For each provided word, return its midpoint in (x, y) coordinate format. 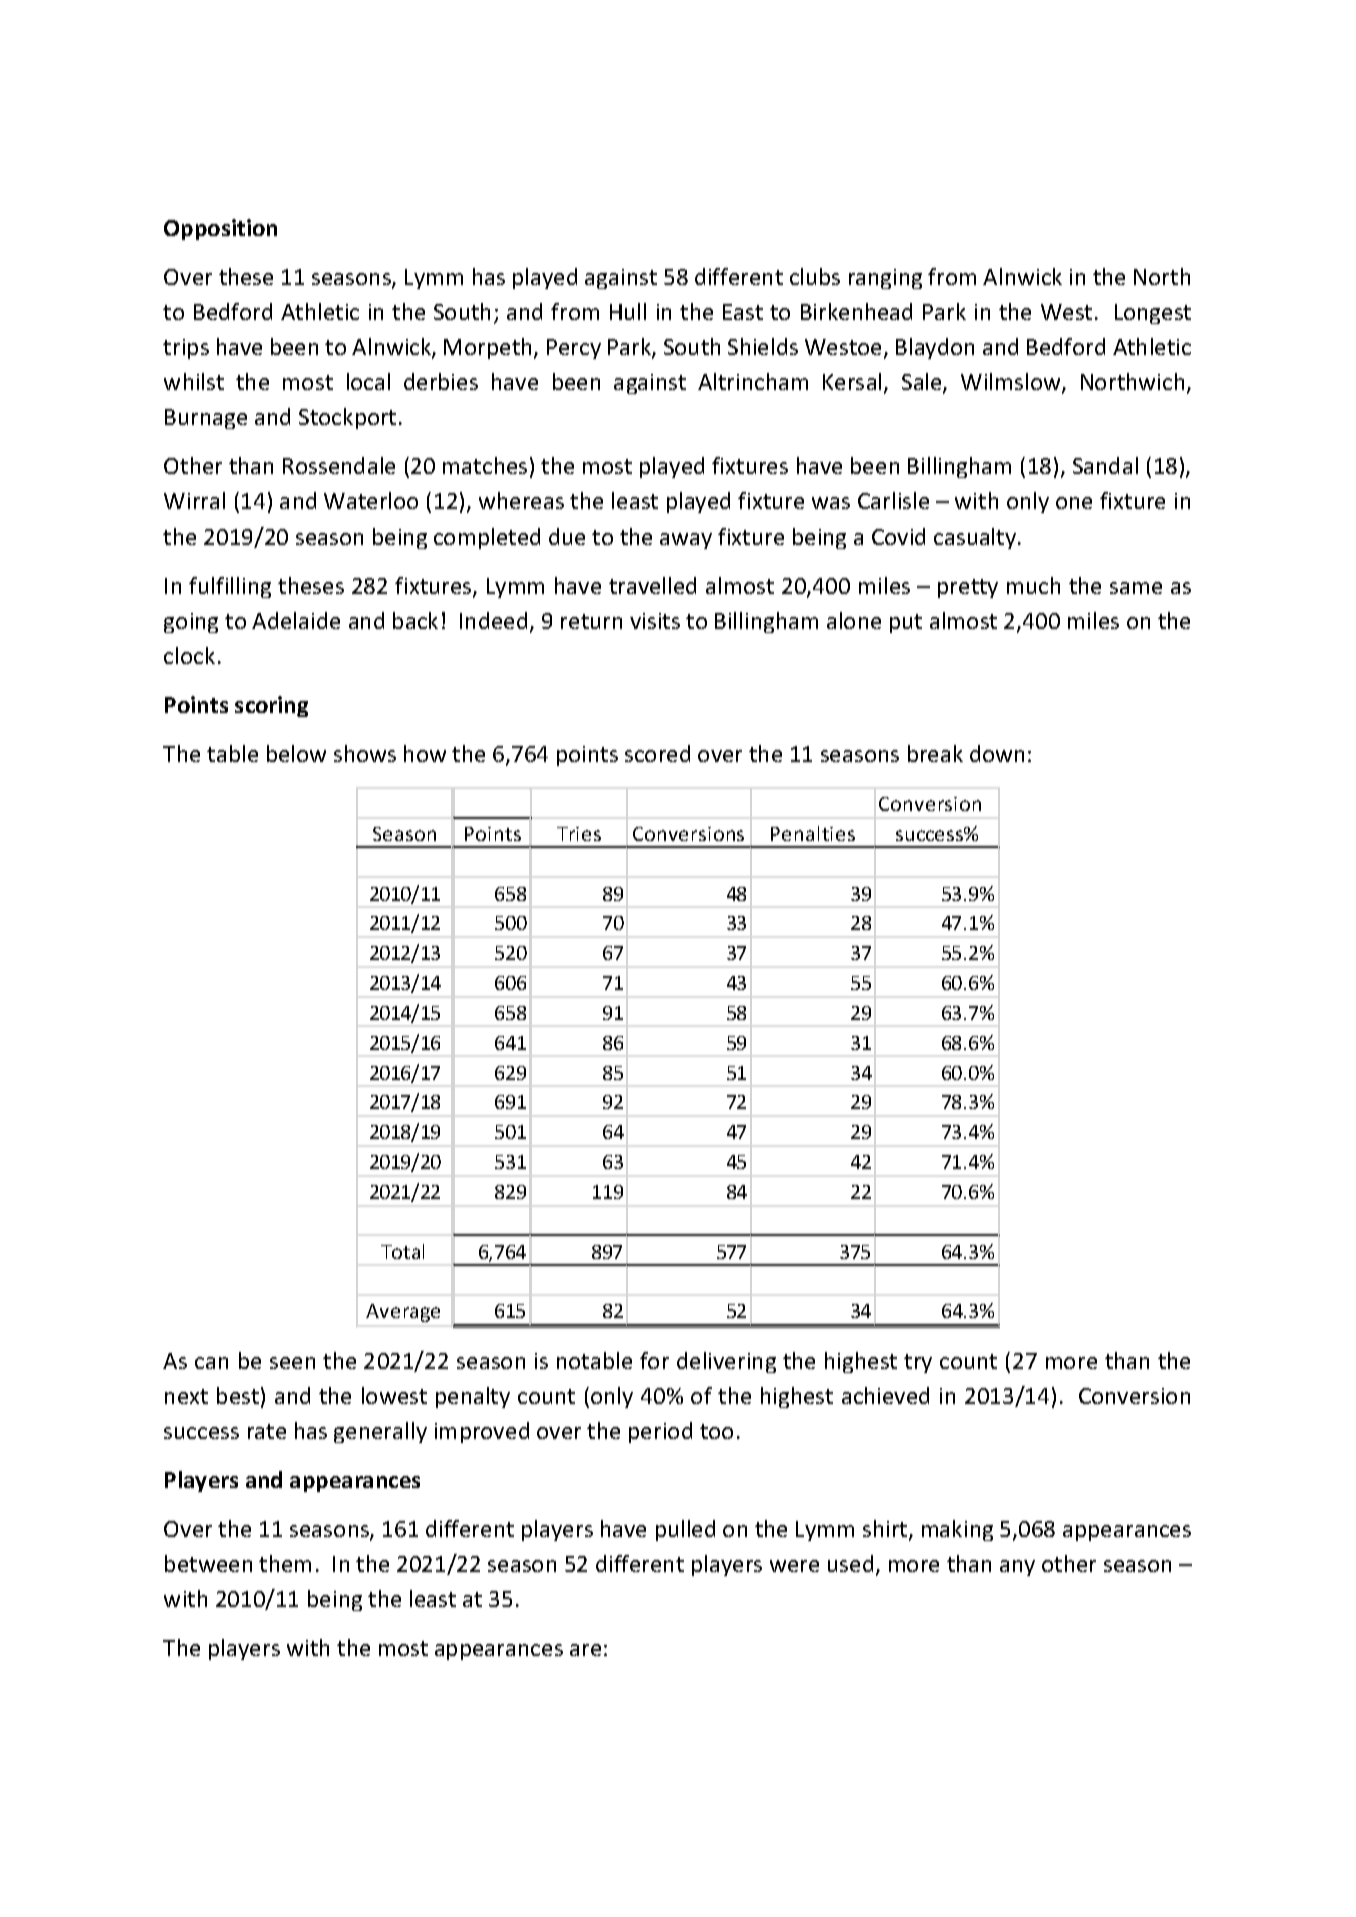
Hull (628, 311)
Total (402, 1251)
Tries (579, 834)
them (285, 1563)
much (1033, 585)
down (997, 753)
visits (655, 621)
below (296, 753)
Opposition (220, 229)
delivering (726, 1362)
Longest (1153, 314)
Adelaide (296, 620)
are (585, 1650)
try (918, 1363)
